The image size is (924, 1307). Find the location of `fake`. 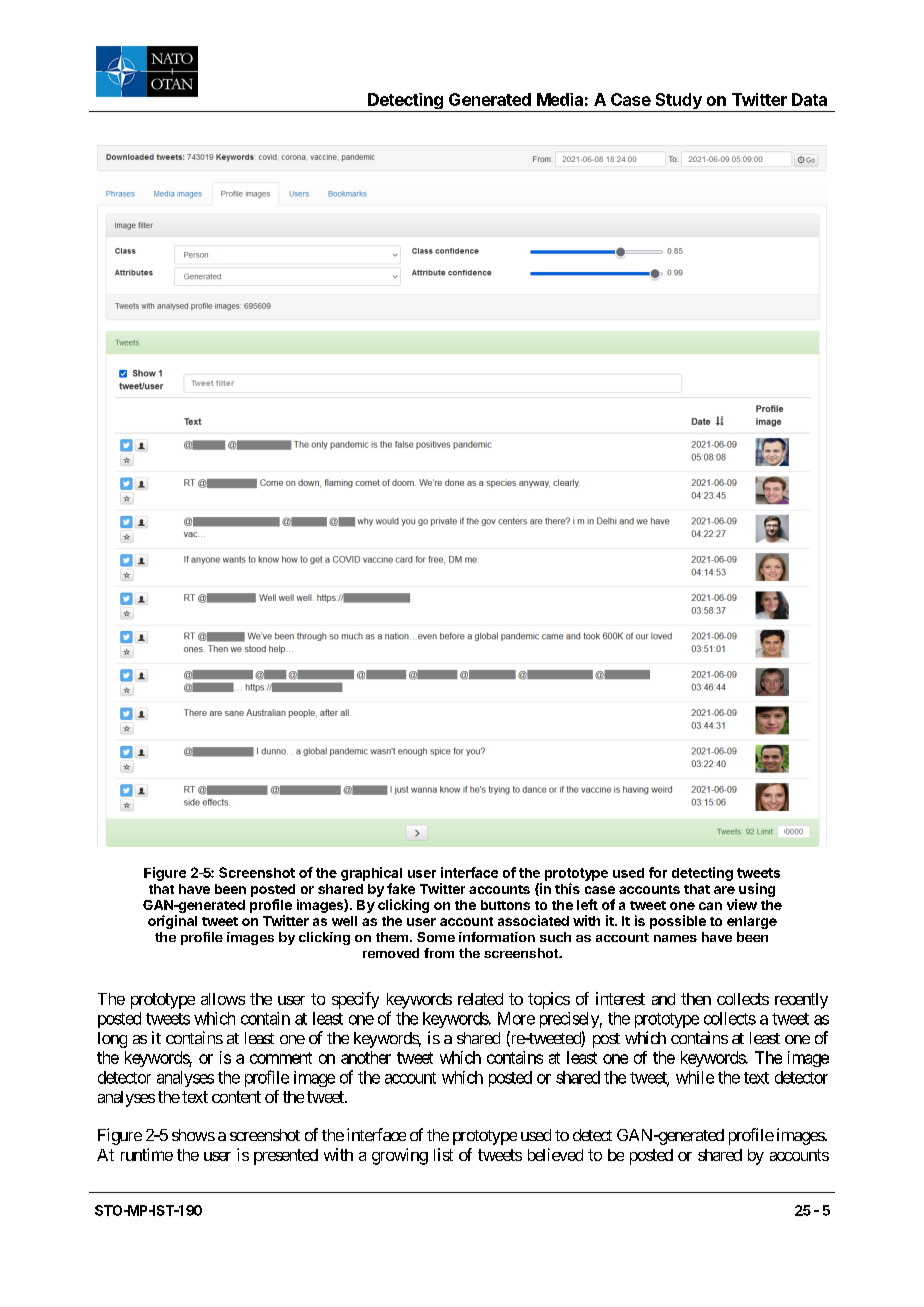

fake is located at coordinates (401, 888).
